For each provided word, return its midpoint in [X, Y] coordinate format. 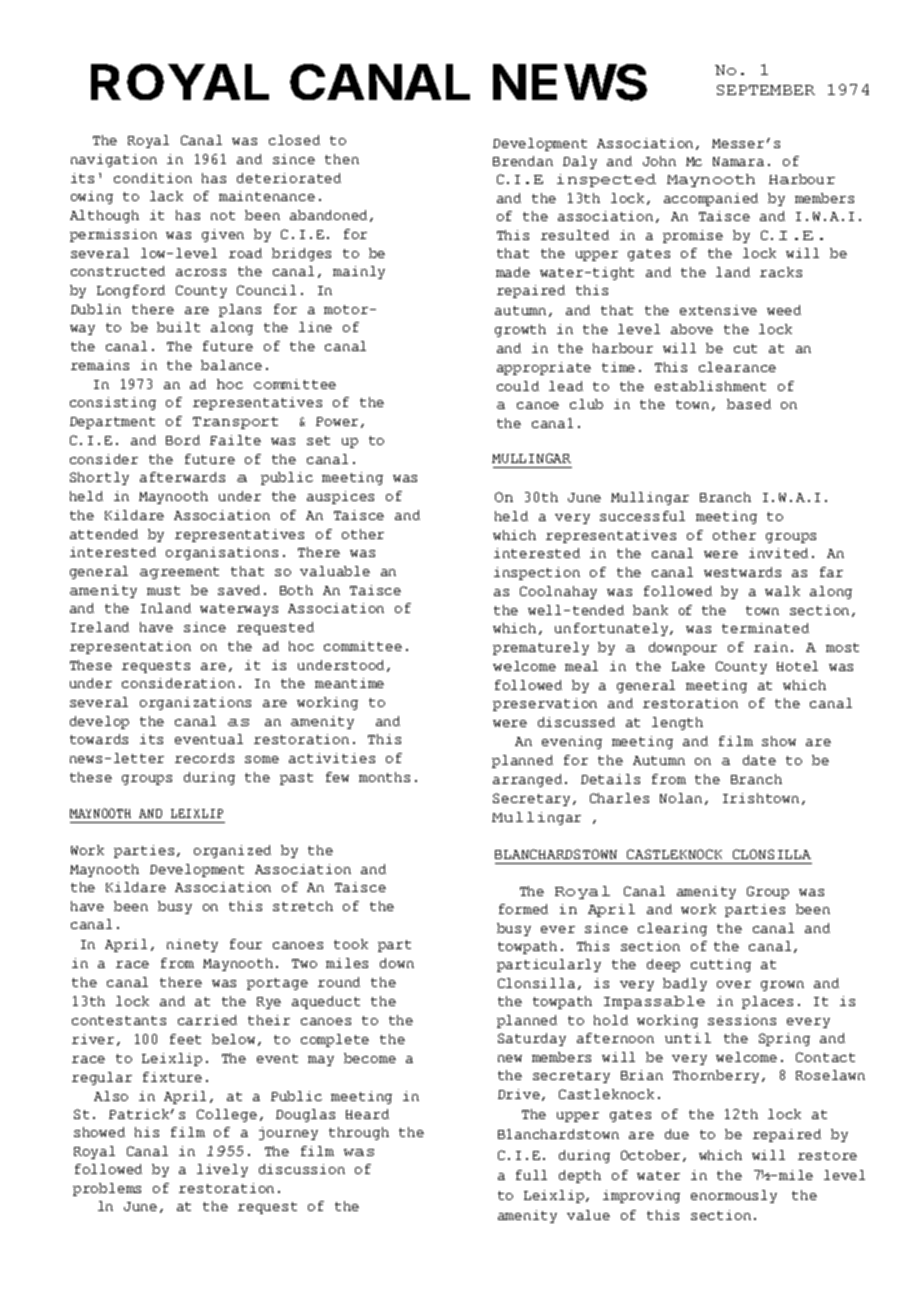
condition [153, 178]
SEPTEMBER [766, 90]
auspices [340, 497]
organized [232, 851]
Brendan [523, 161]
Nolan [681, 798]
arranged [527, 780]
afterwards [182, 477]
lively [222, 1170]
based [749, 404]
